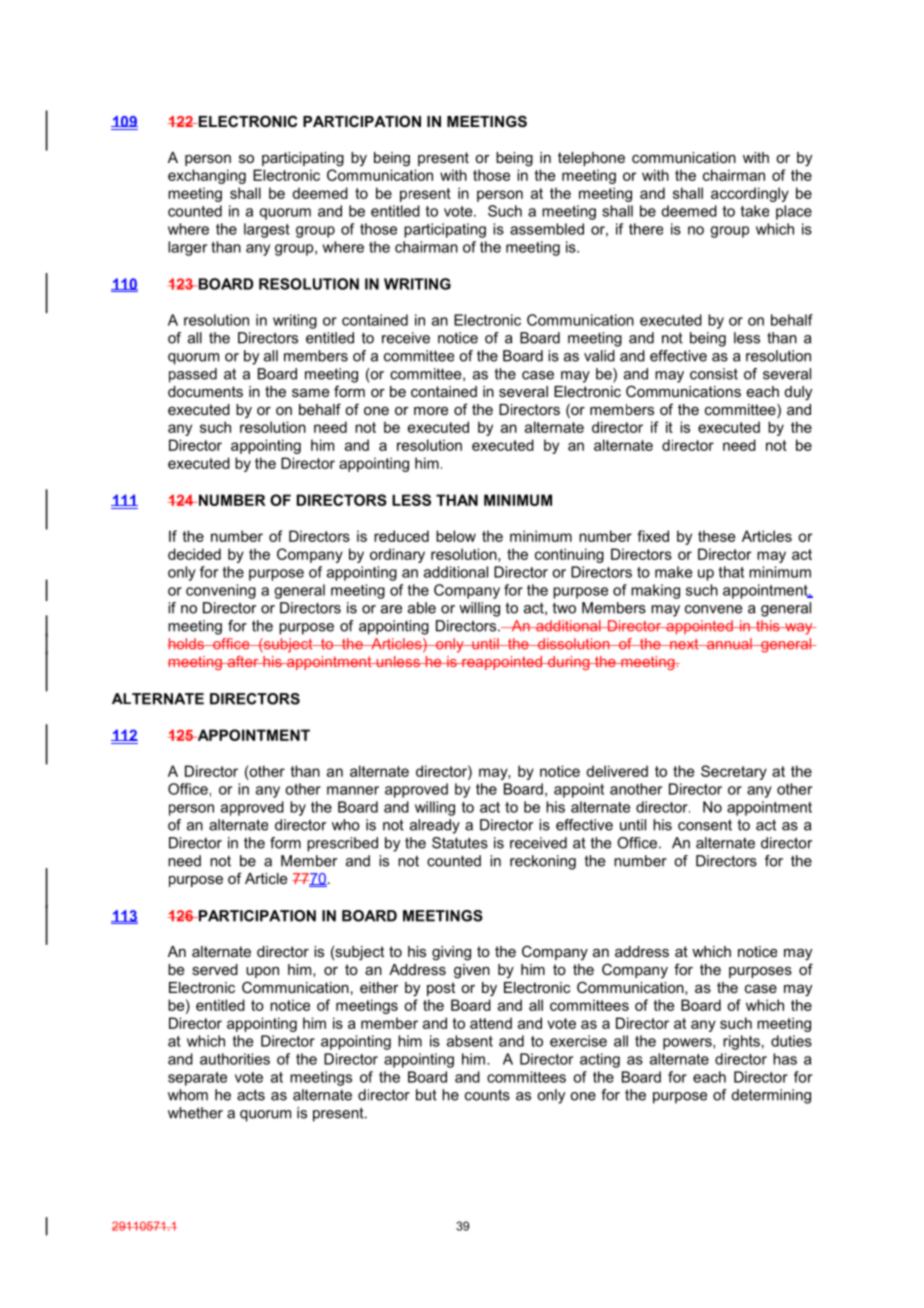 The height and width of the image is (1308, 924). Describe the element at coordinates (207, 176) in the image. I see `exchanging` at that location.
